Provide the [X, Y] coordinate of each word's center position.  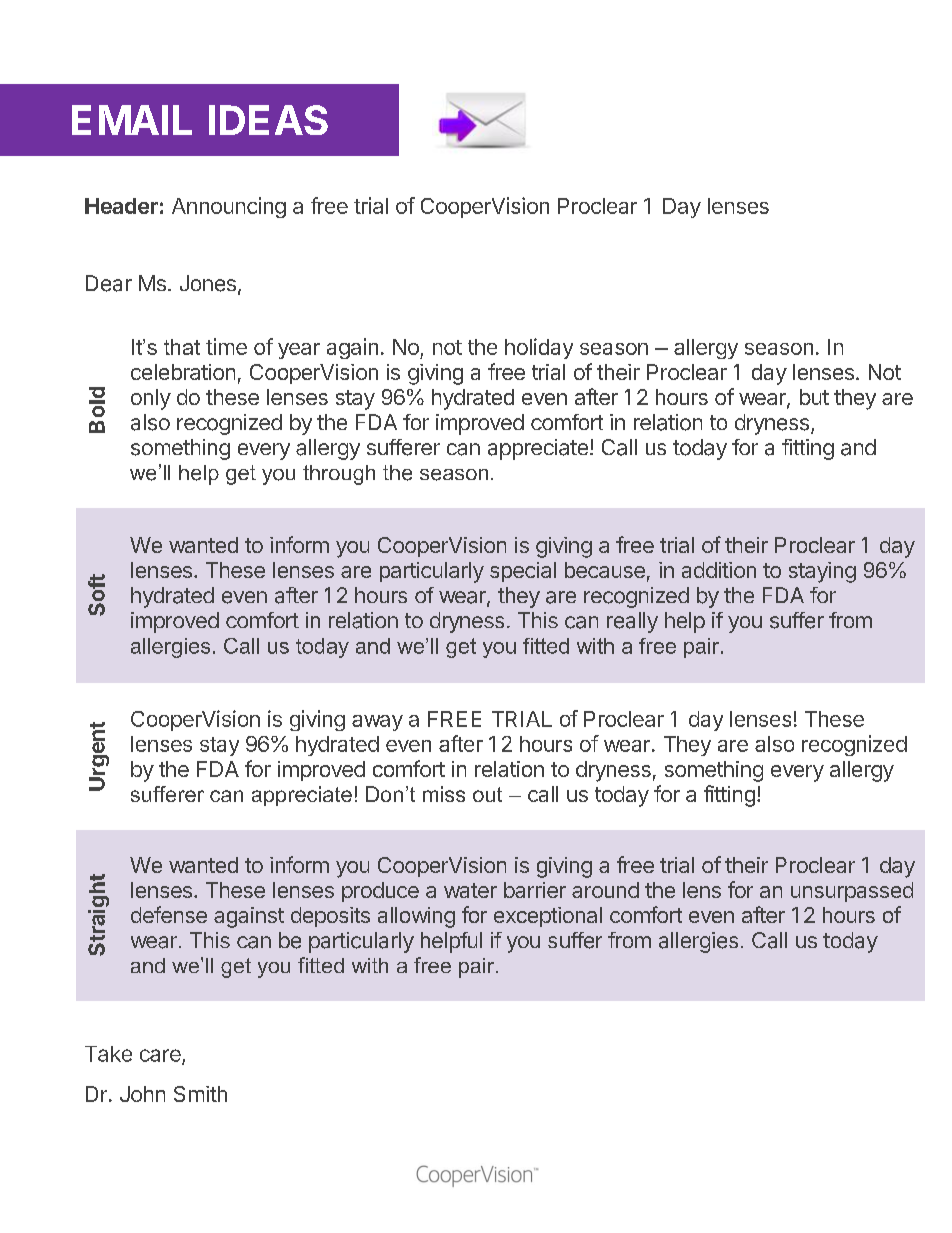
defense [169, 914]
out [487, 794]
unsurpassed [852, 892]
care [161, 1056]
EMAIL [132, 120]
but [814, 397]
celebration [183, 372]
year [299, 351]
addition [719, 570]
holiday [539, 348]
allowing [416, 917]
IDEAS [268, 120]
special [523, 572]
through [339, 475]
